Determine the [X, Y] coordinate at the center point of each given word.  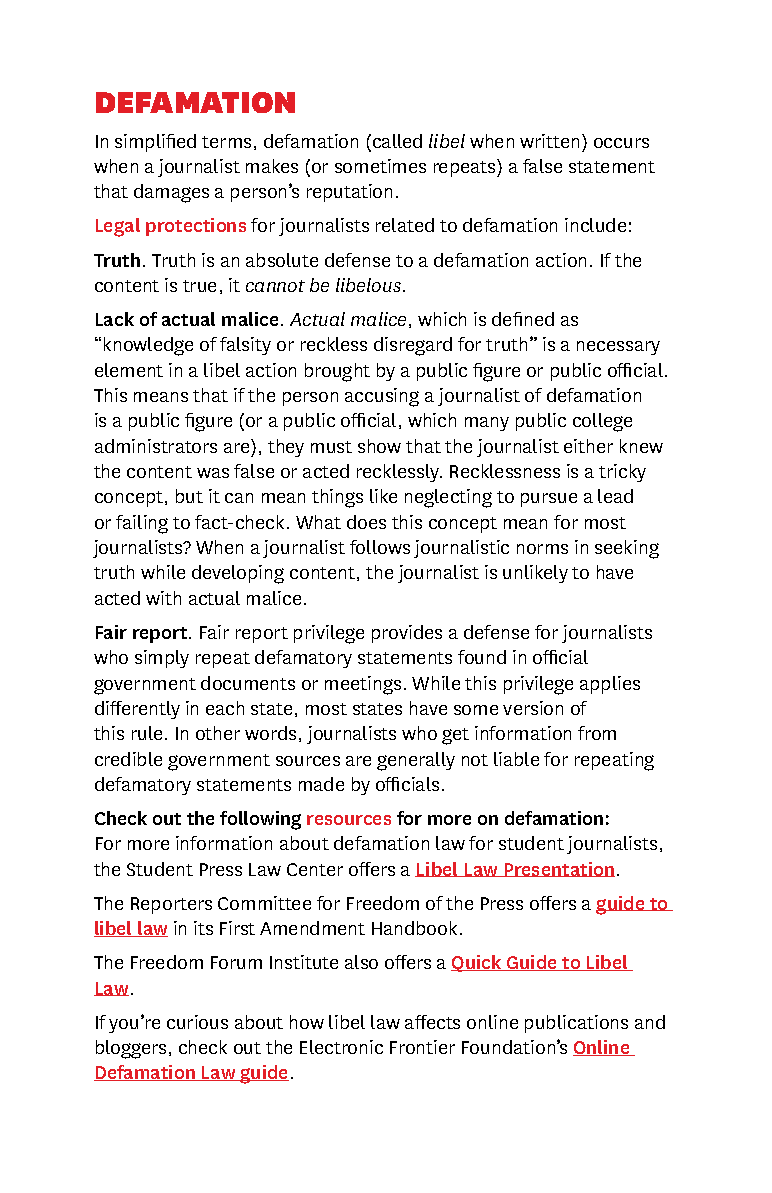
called [397, 141]
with [163, 598]
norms [542, 549]
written [549, 141]
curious [197, 1022]
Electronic [341, 1047]
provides [407, 634]
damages [171, 193]
